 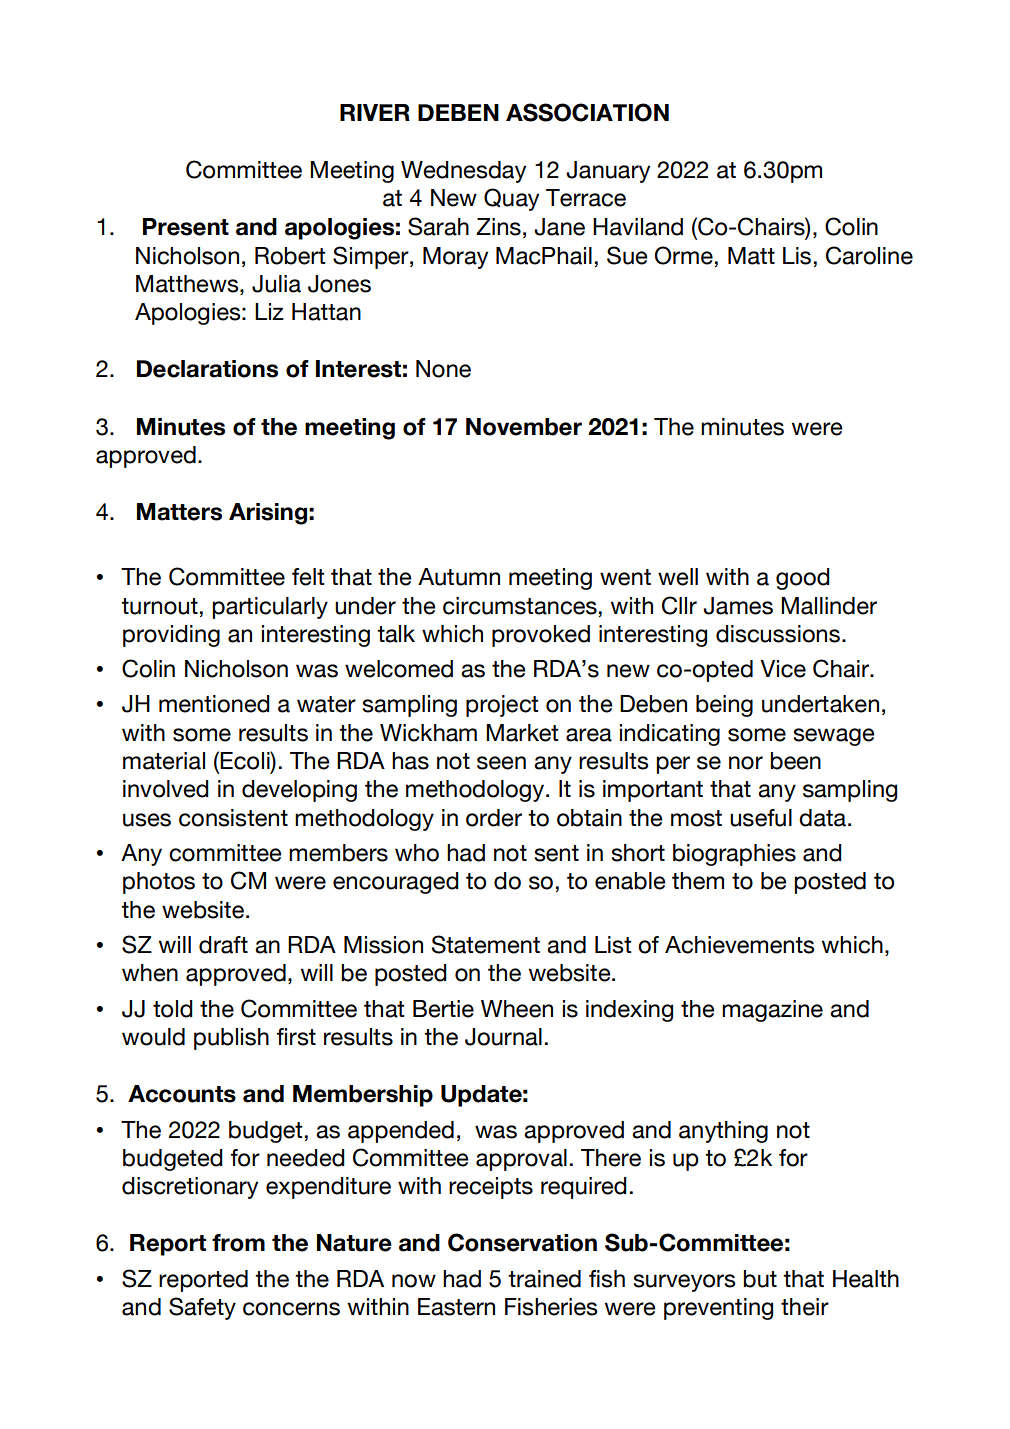 What do you see at coordinates (502, 706) in the document?
I see `project` at bounding box center [502, 706].
